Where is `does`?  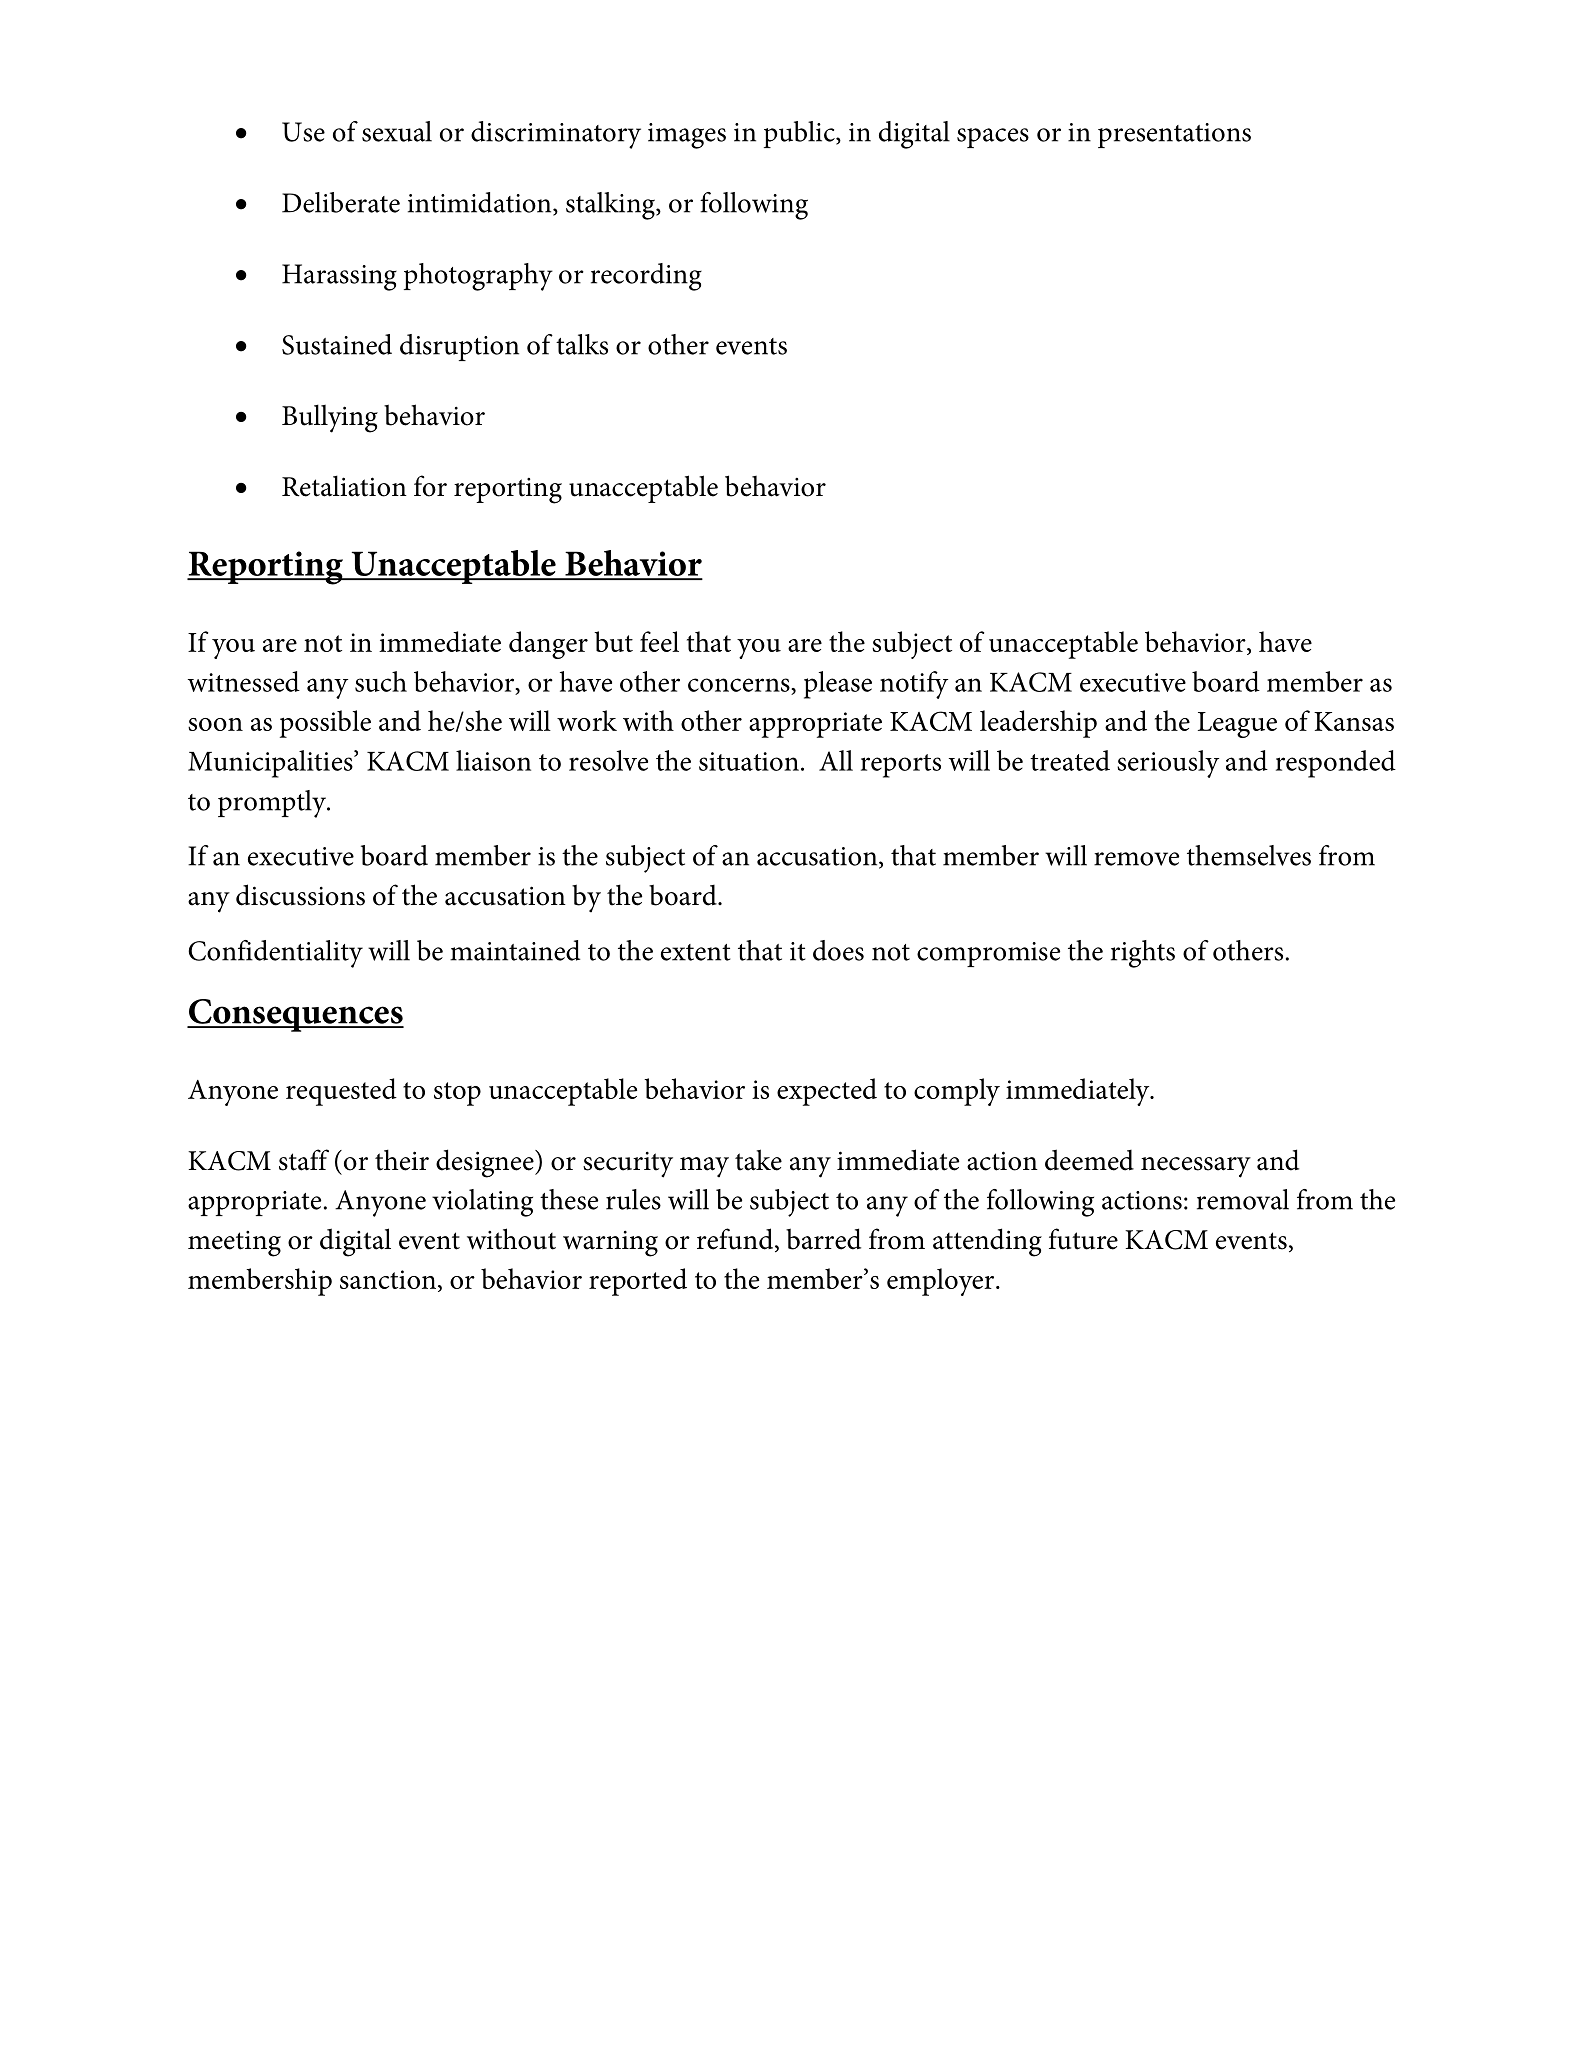 does is located at coordinates (838, 950).
